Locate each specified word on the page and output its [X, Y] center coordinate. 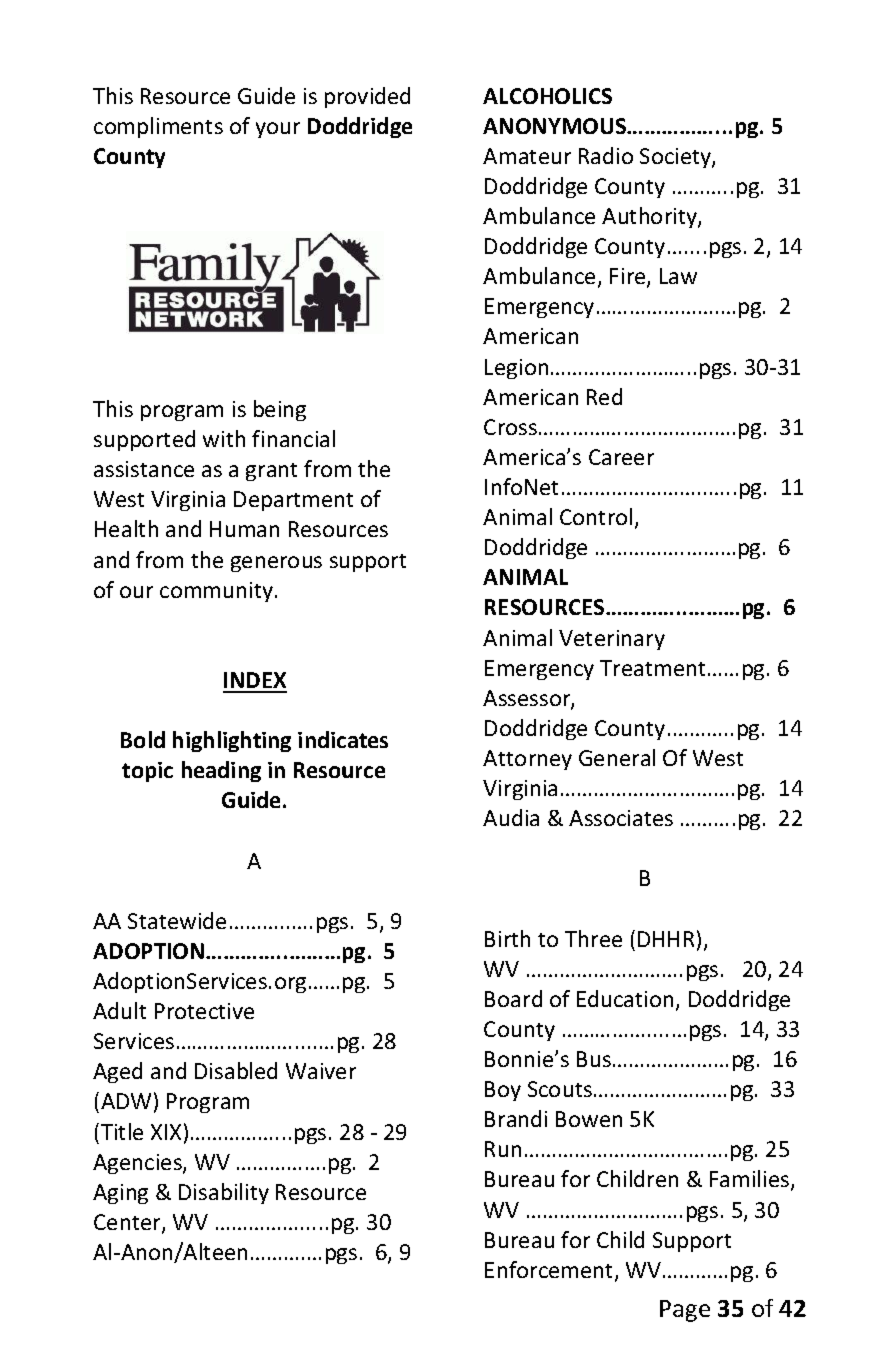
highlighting [232, 741]
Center [128, 1223]
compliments [158, 127]
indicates [343, 739]
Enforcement [550, 1271]
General [617, 757]
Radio [606, 155]
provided [367, 97]
